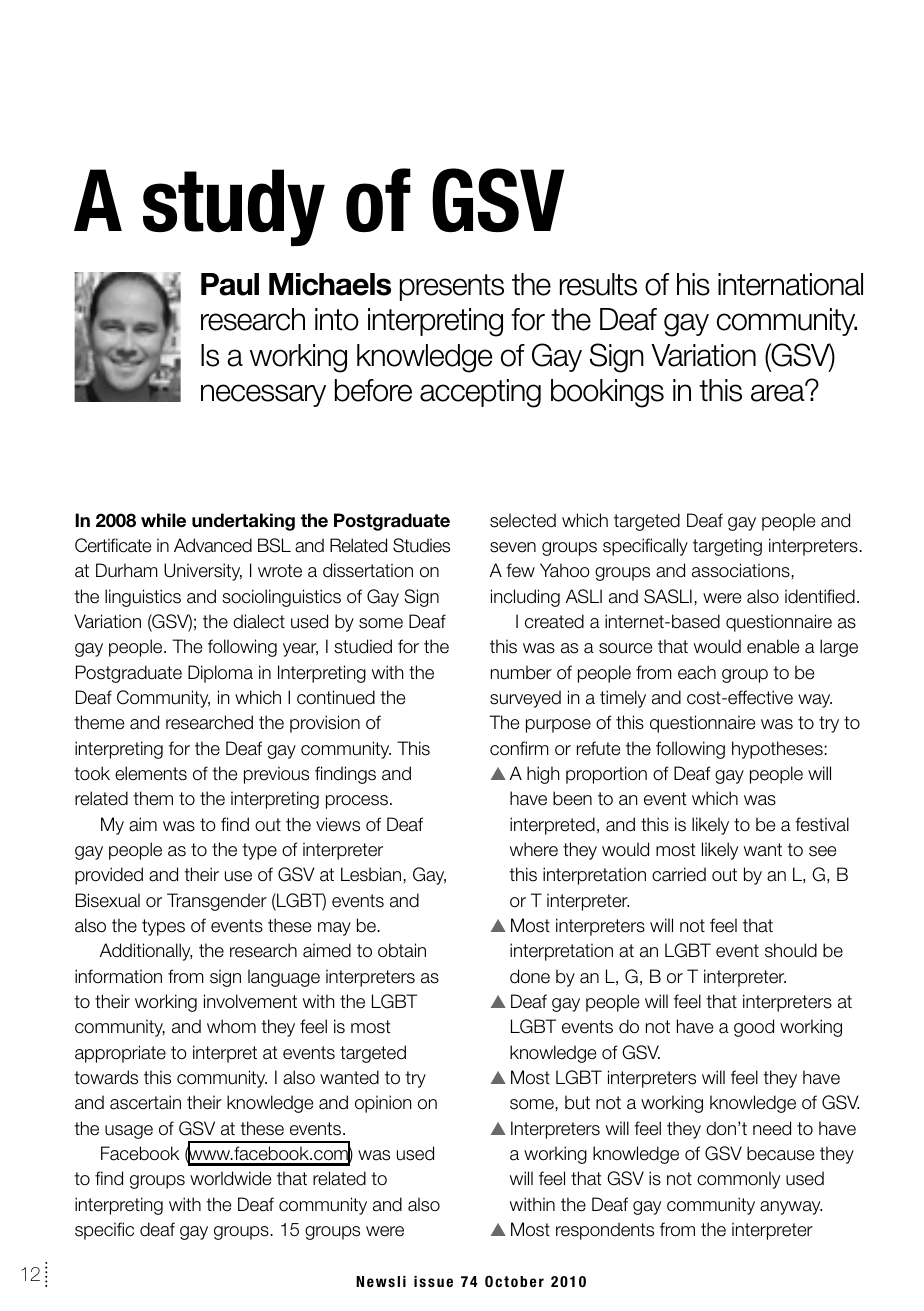 The height and width of the screenshot is (1311, 924). Describe the element at coordinates (754, 1028) in the screenshot. I see `GOOD` at that location.
